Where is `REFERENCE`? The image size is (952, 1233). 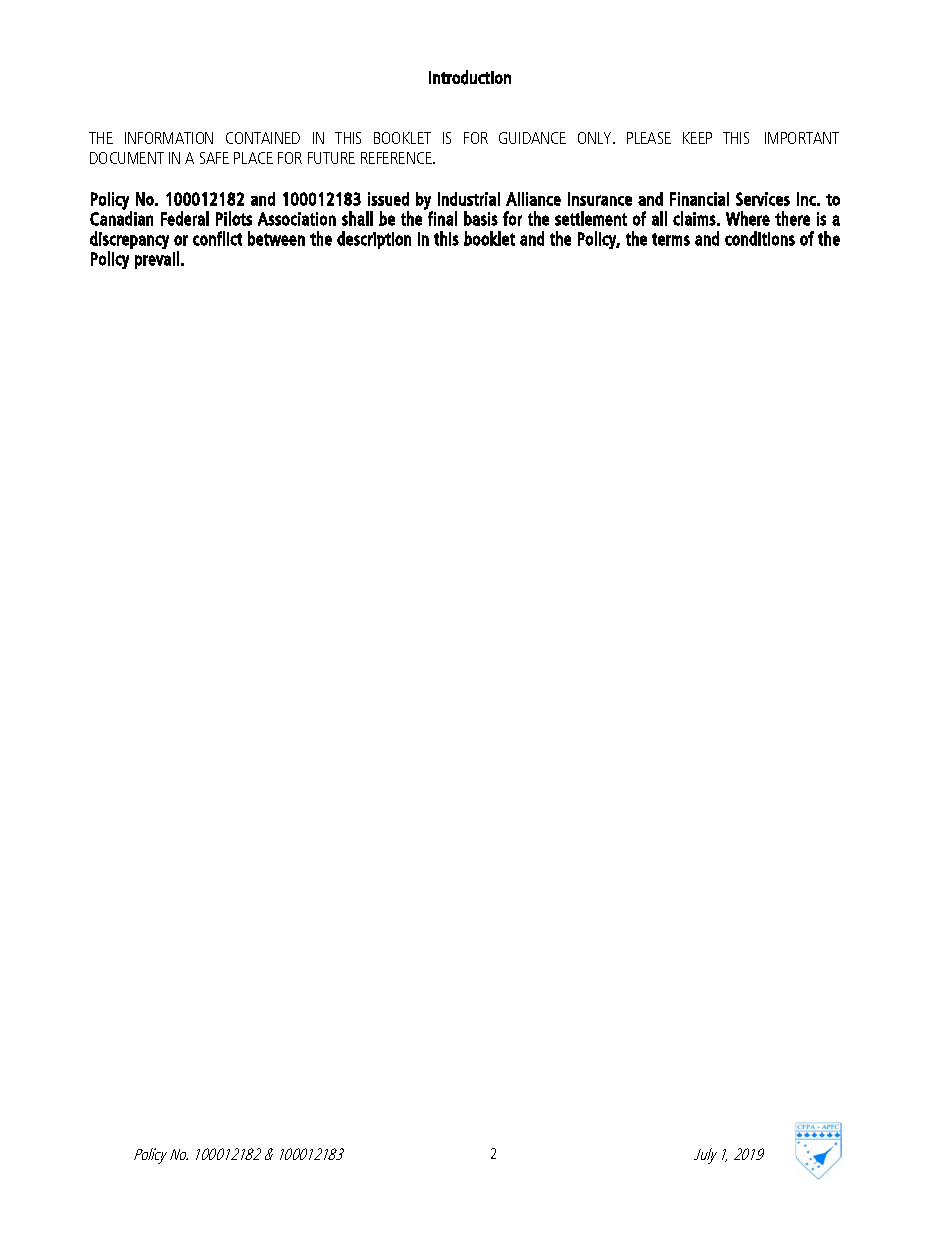 REFERENCE is located at coordinates (397, 158).
